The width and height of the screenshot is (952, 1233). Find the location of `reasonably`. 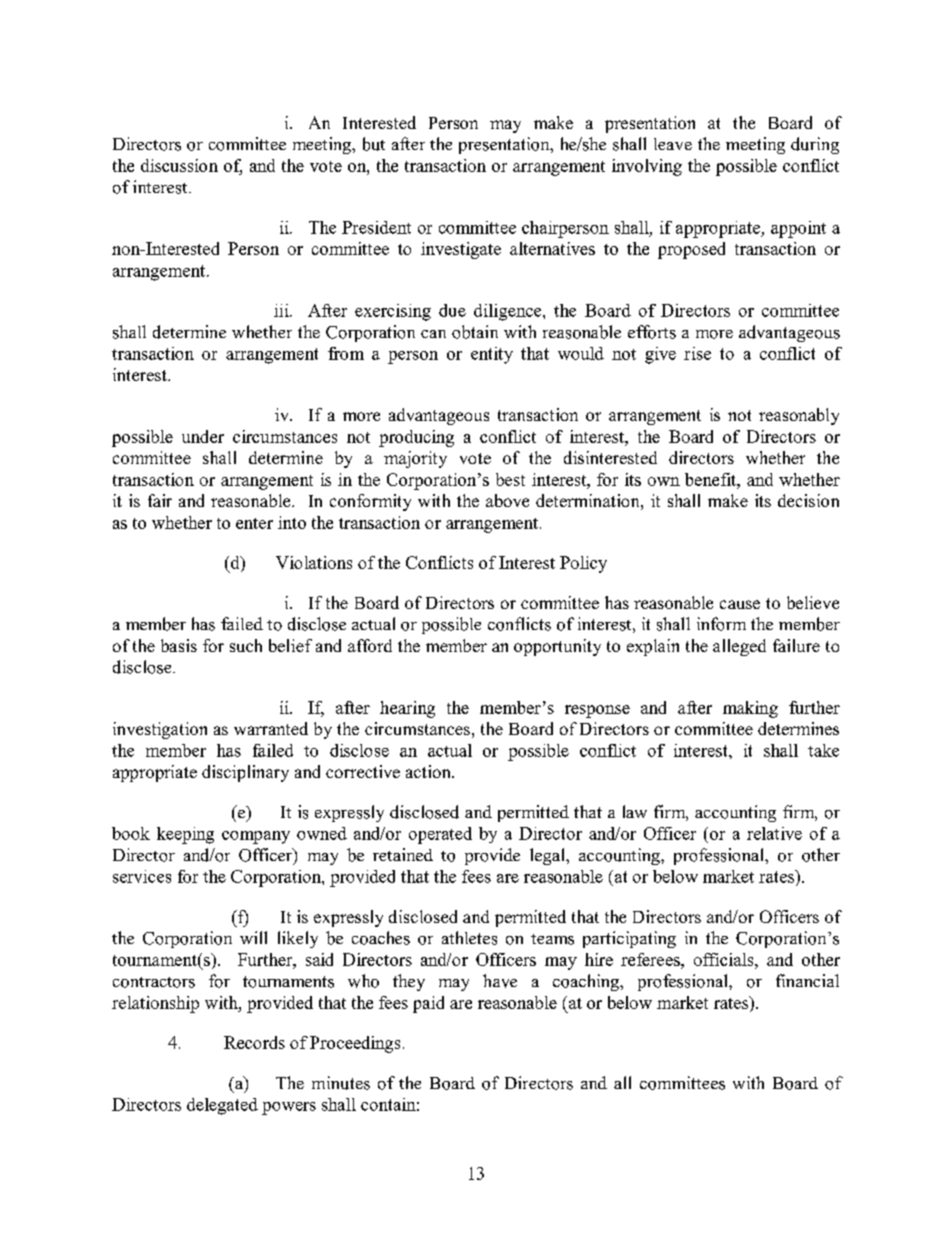

reasonably is located at coordinates (799, 416).
